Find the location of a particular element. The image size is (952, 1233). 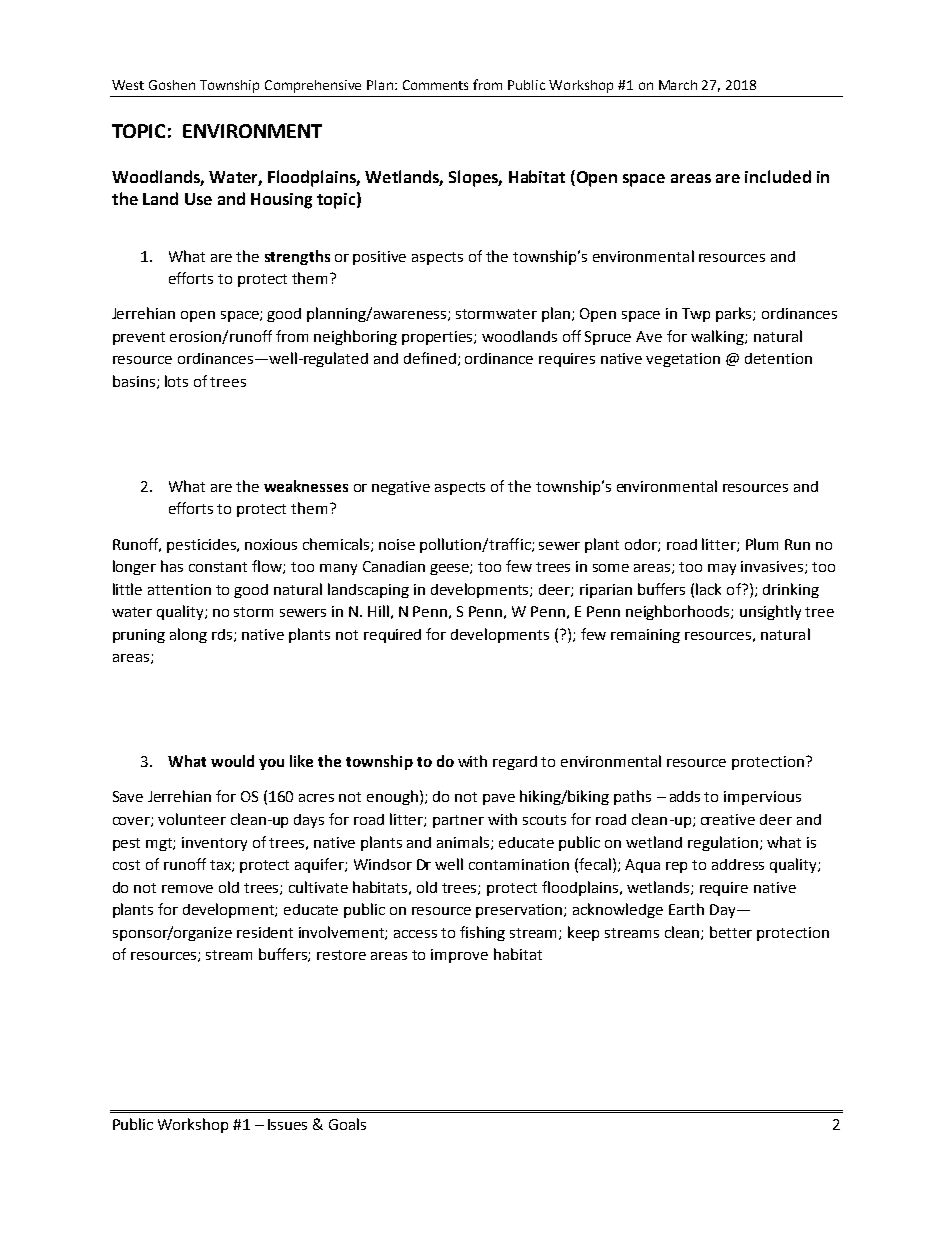

Issues is located at coordinates (287, 1124).
